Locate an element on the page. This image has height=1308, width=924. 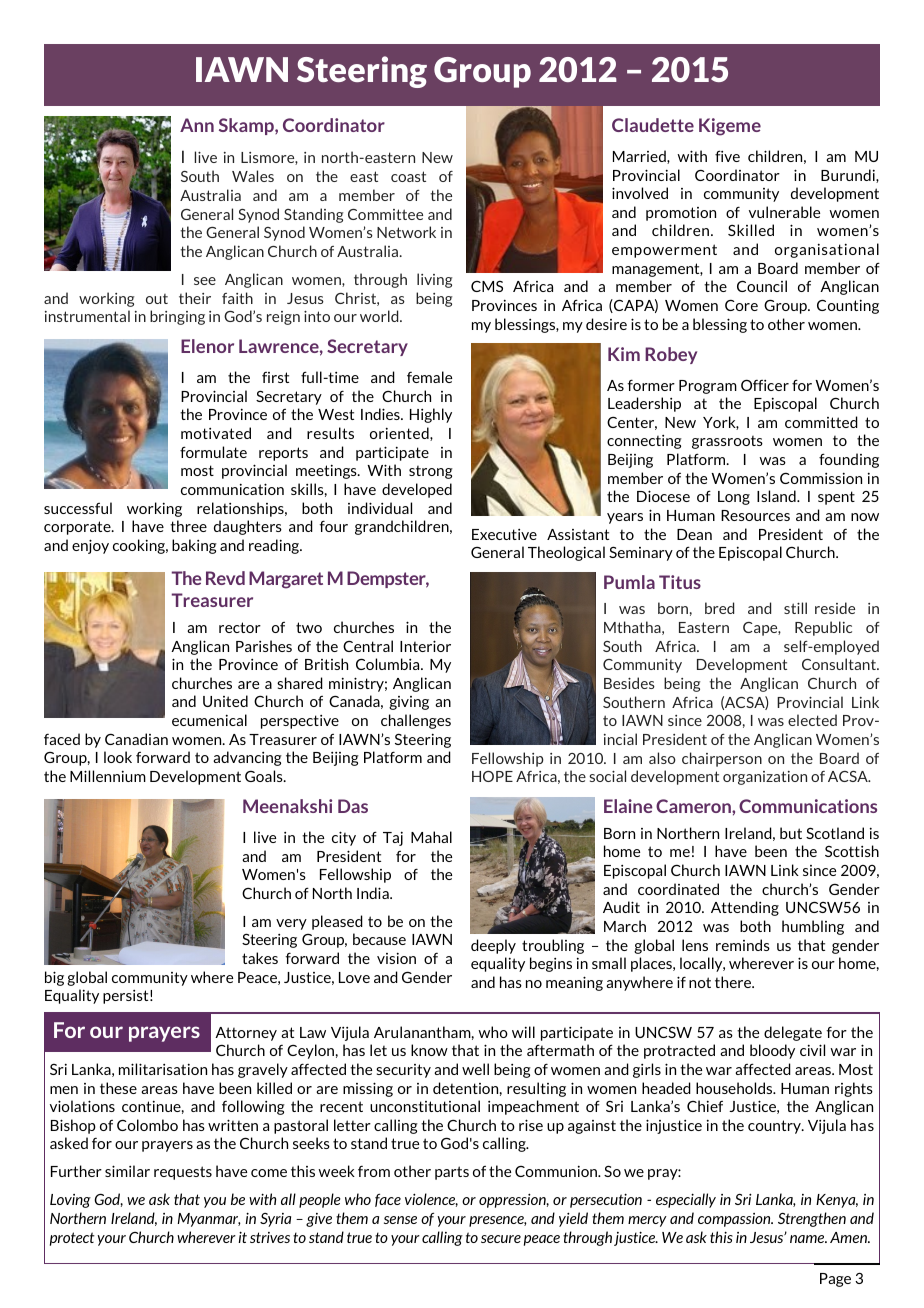
Ann is located at coordinates (197, 125).
